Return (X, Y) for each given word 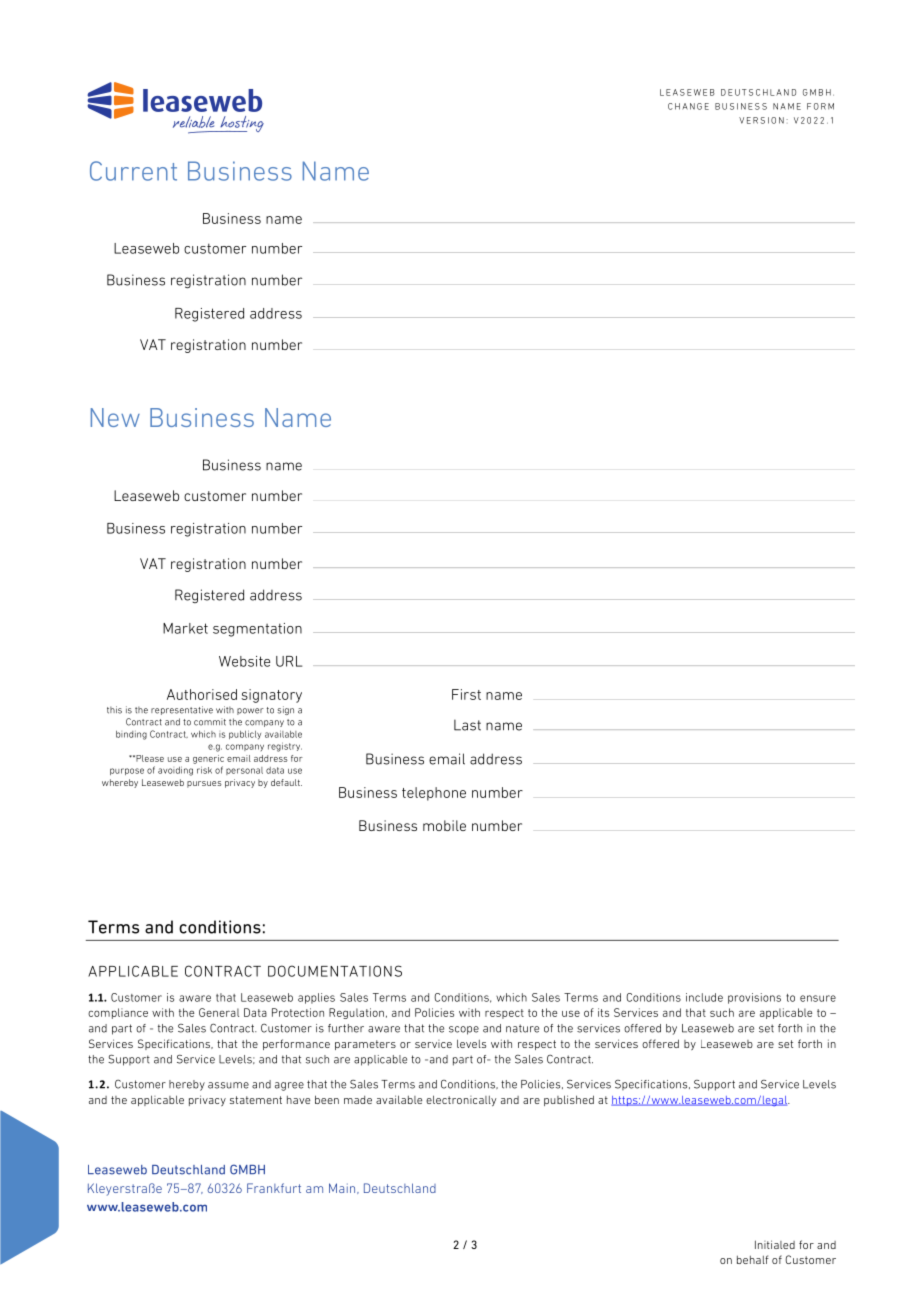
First (466, 694)
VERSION (761, 120)
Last (467, 725)
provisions (754, 998)
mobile (444, 825)
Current (133, 171)
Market (185, 628)
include (704, 997)
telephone (434, 794)
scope (464, 1030)
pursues (204, 784)
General (219, 1012)
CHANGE (688, 106)
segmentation (257, 630)
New (115, 417)
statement (256, 1100)
